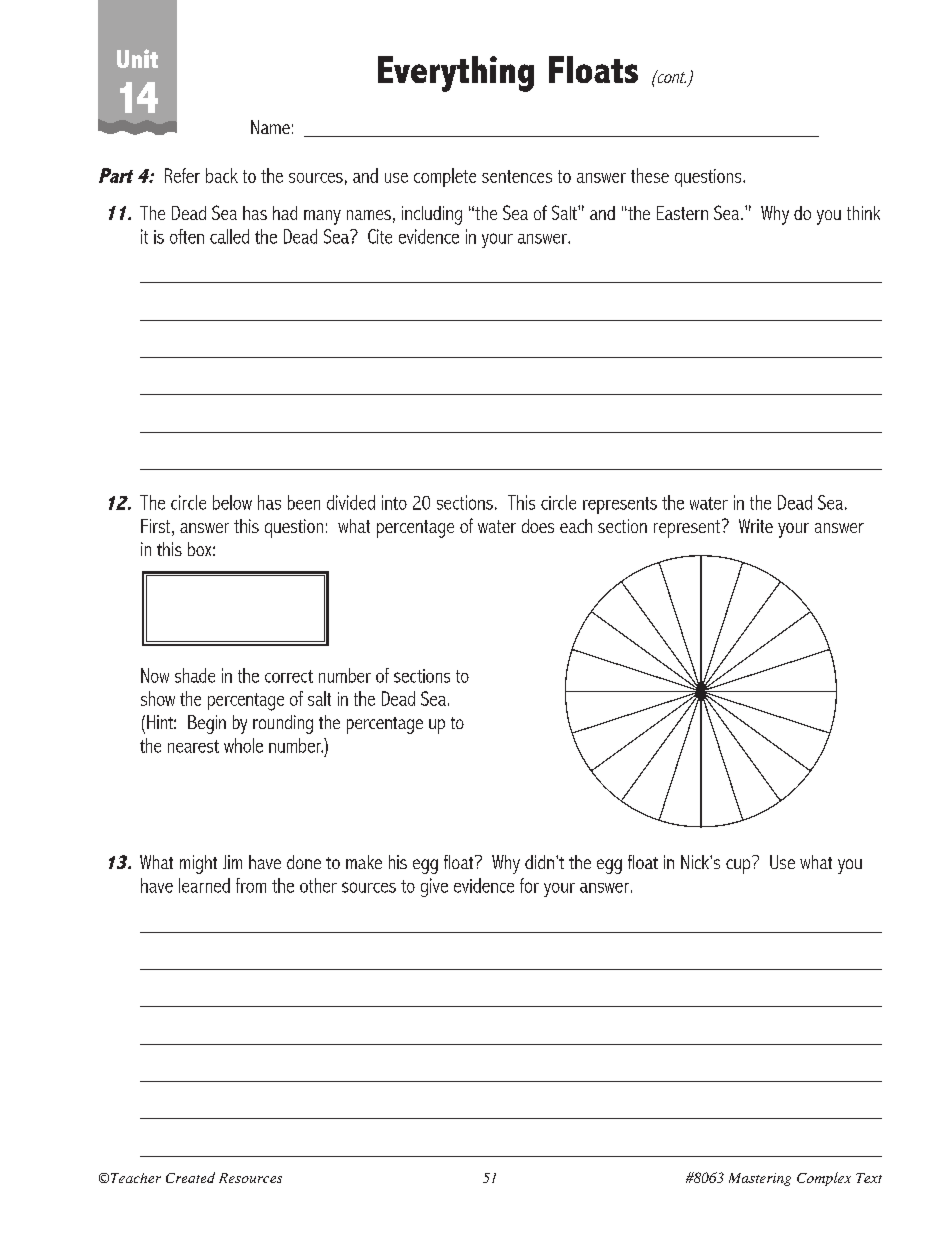  What do you see at coordinates (432, 215) in the screenshot?
I see `including` at bounding box center [432, 215].
